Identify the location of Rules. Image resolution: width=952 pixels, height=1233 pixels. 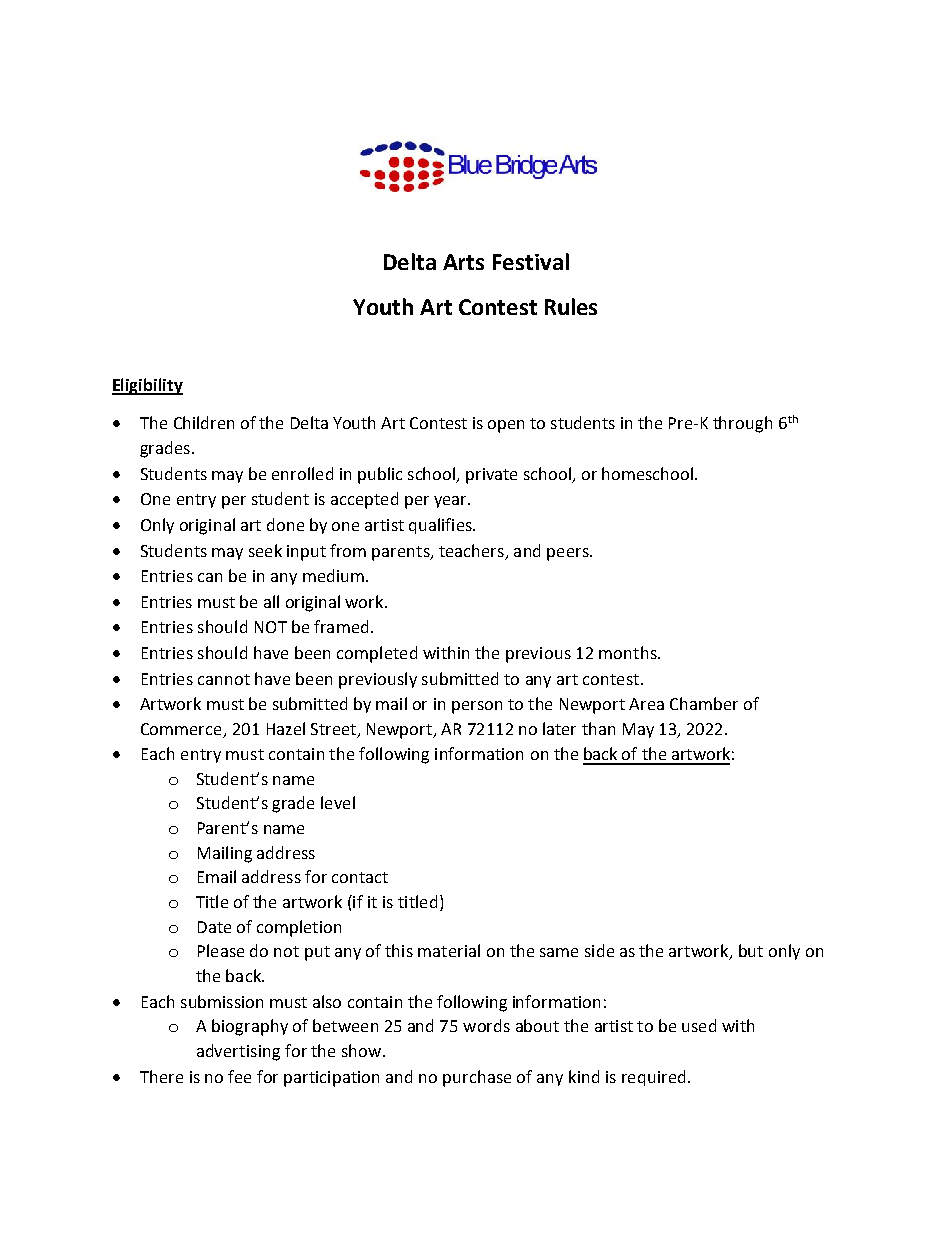
(571, 306).
